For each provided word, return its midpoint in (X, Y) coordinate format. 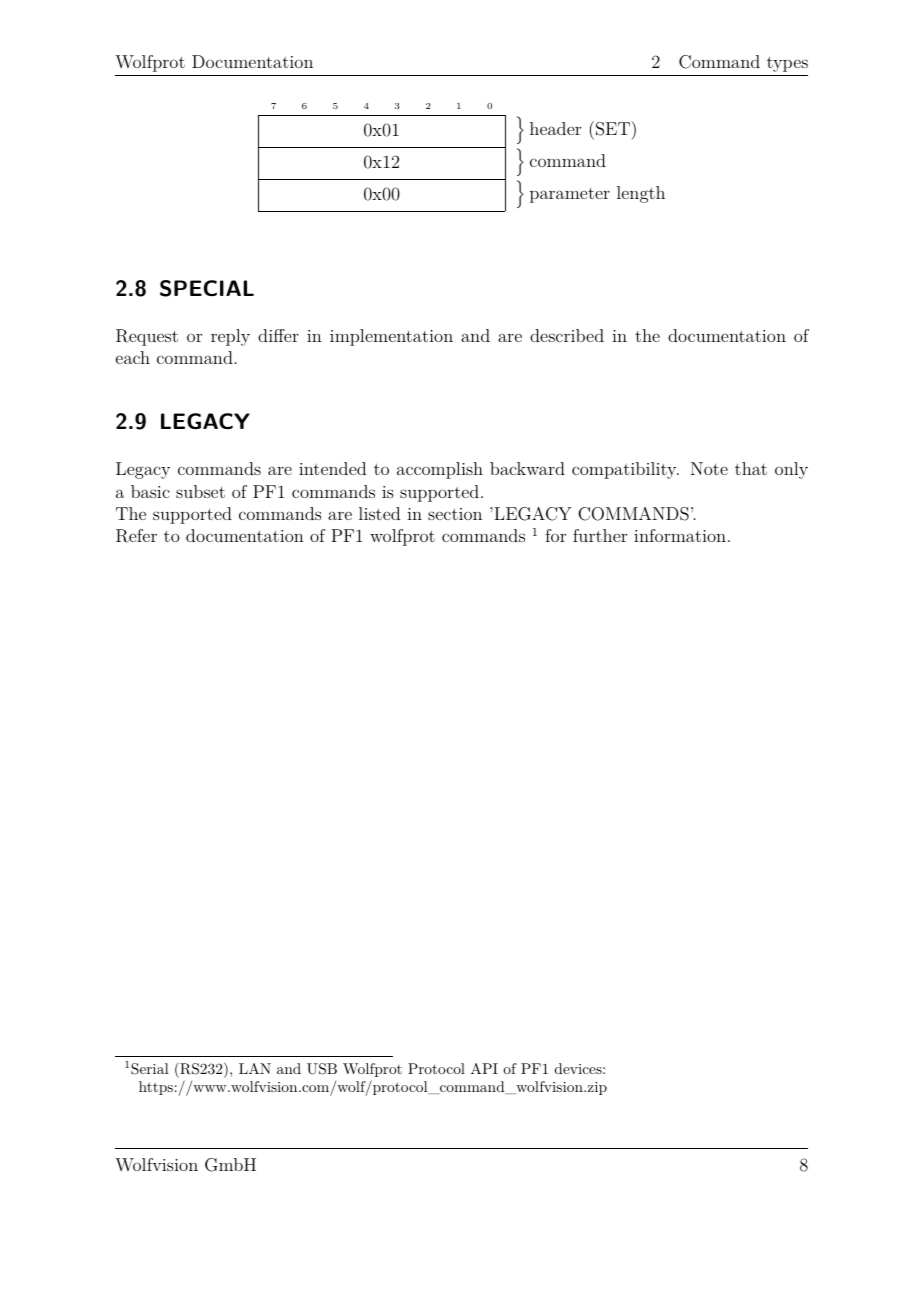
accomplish (440, 470)
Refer (136, 536)
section (455, 514)
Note (709, 468)
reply (230, 337)
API (484, 1068)
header (555, 128)
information (680, 535)
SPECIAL (207, 288)
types (787, 64)
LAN (255, 1068)
